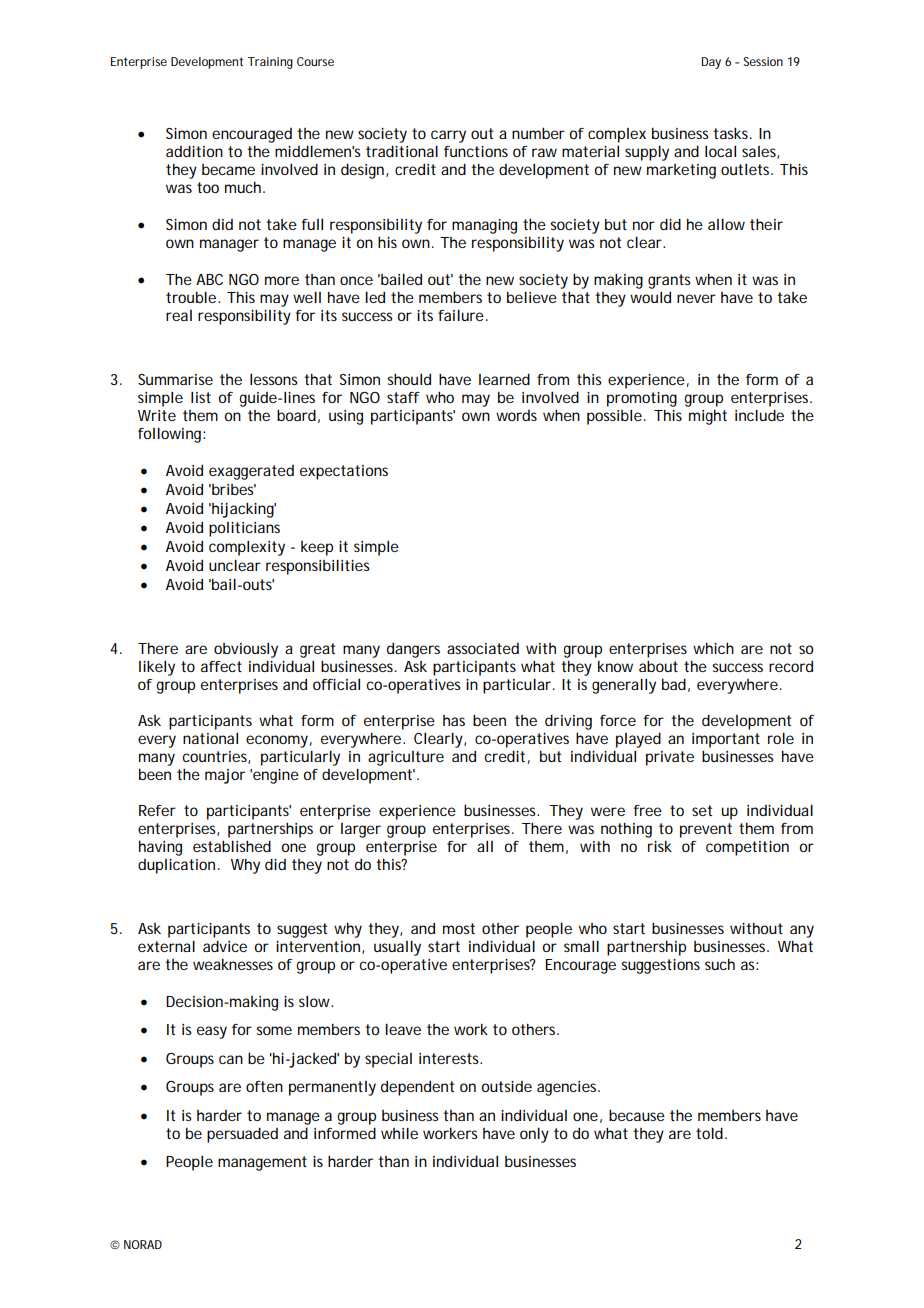  I want to click on never, so click(696, 298).
